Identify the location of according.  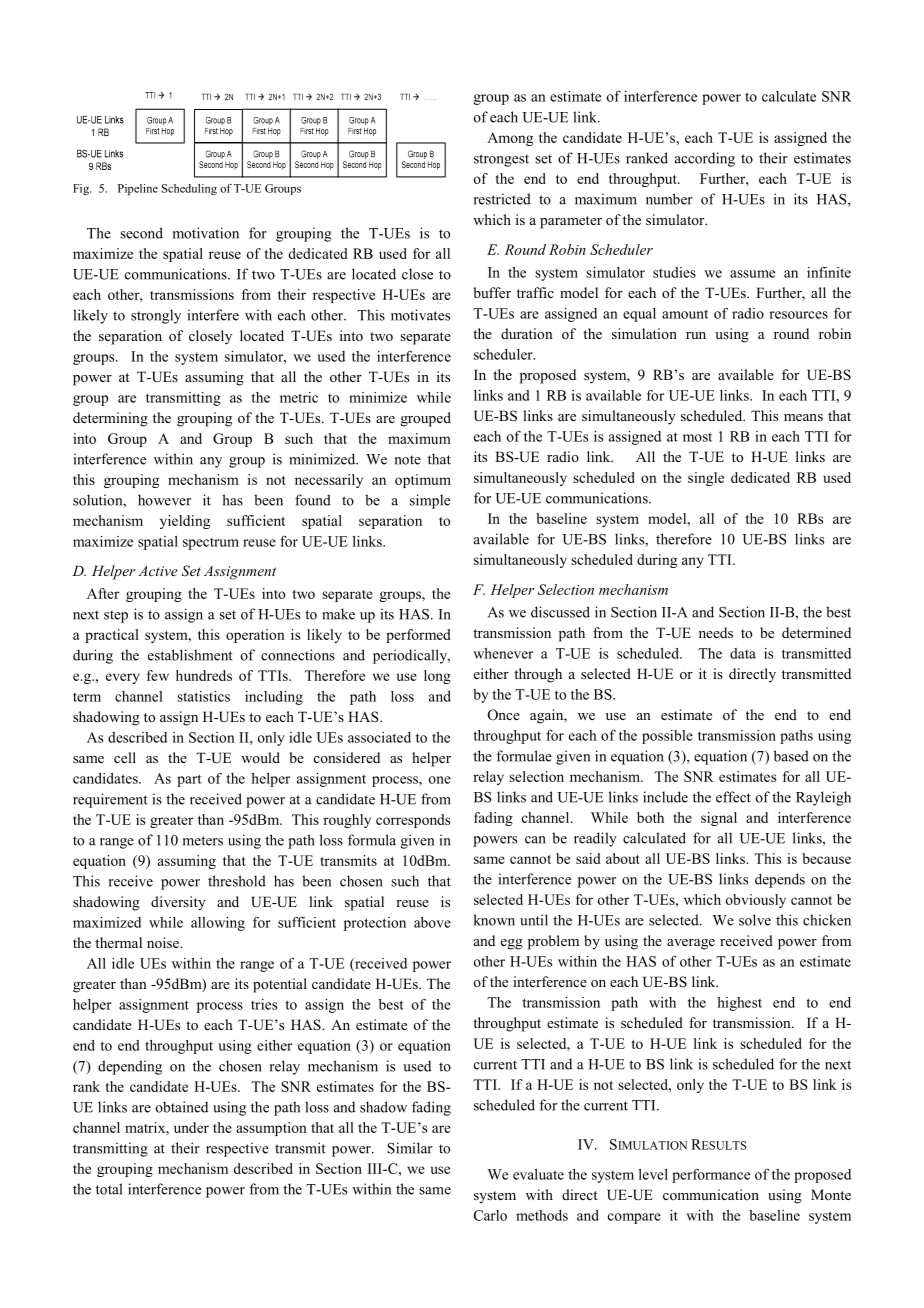
(705, 159).
